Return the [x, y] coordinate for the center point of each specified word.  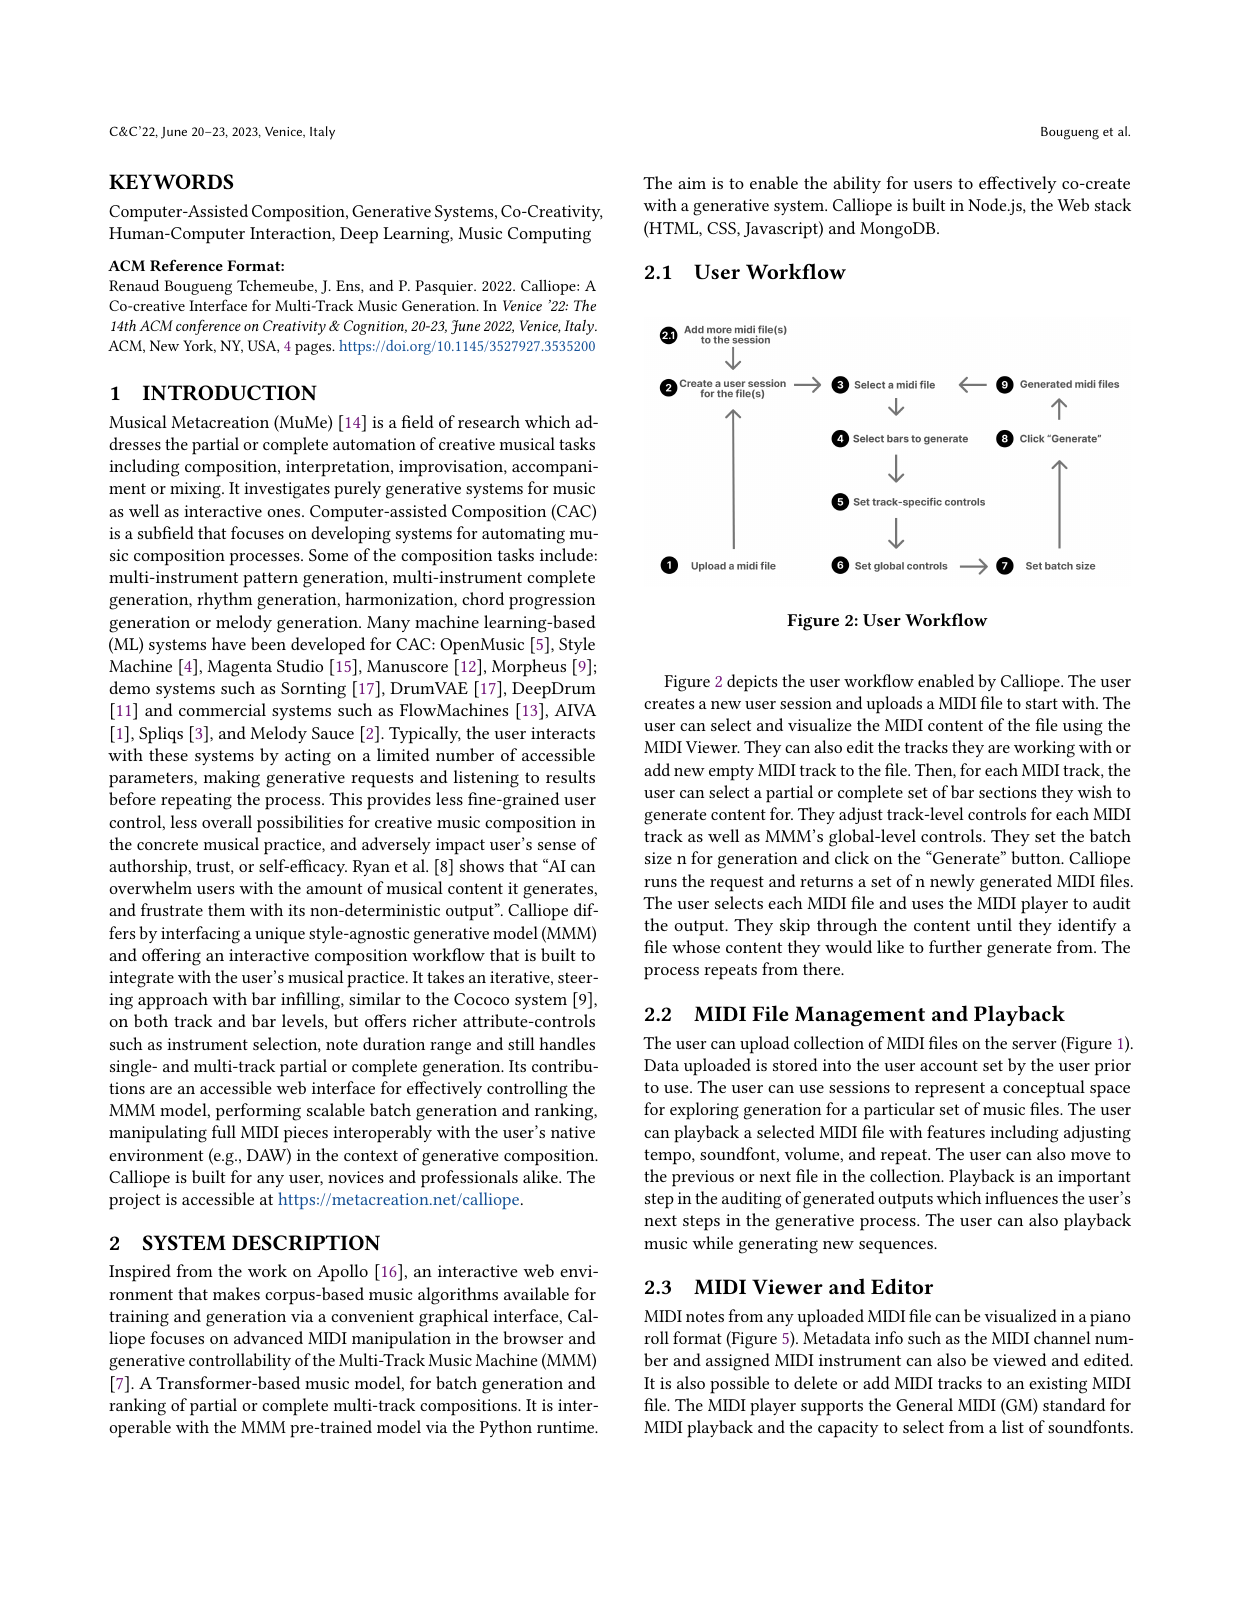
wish [1094, 791]
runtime [567, 1427]
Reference [186, 265]
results [570, 776]
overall [227, 821]
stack [1113, 204]
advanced [268, 1337]
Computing [549, 235]
